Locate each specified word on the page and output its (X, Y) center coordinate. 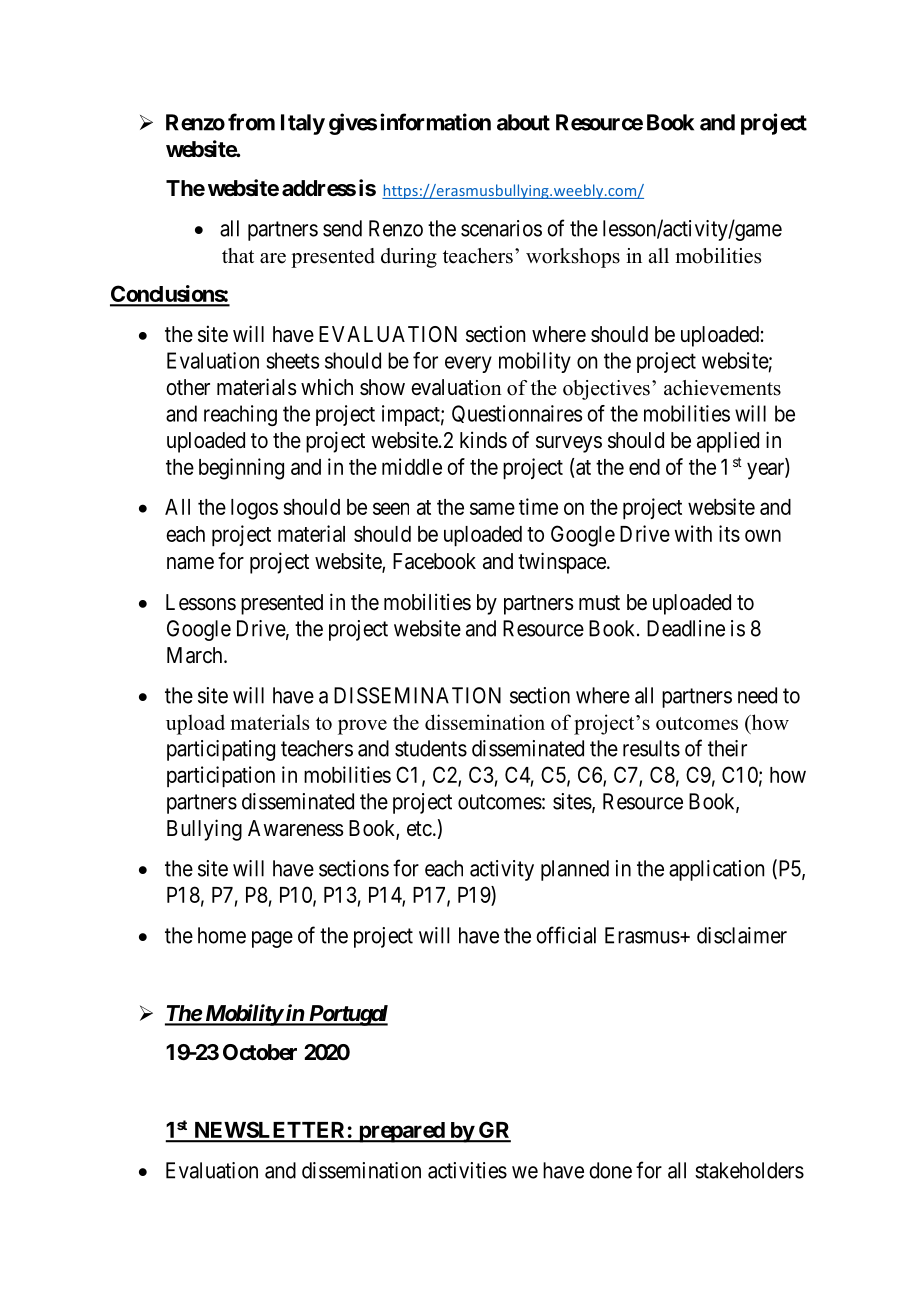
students (431, 748)
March (196, 655)
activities (467, 1170)
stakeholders (749, 1170)
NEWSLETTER (270, 1131)
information (435, 122)
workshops (573, 258)
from (251, 122)
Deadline (686, 628)
